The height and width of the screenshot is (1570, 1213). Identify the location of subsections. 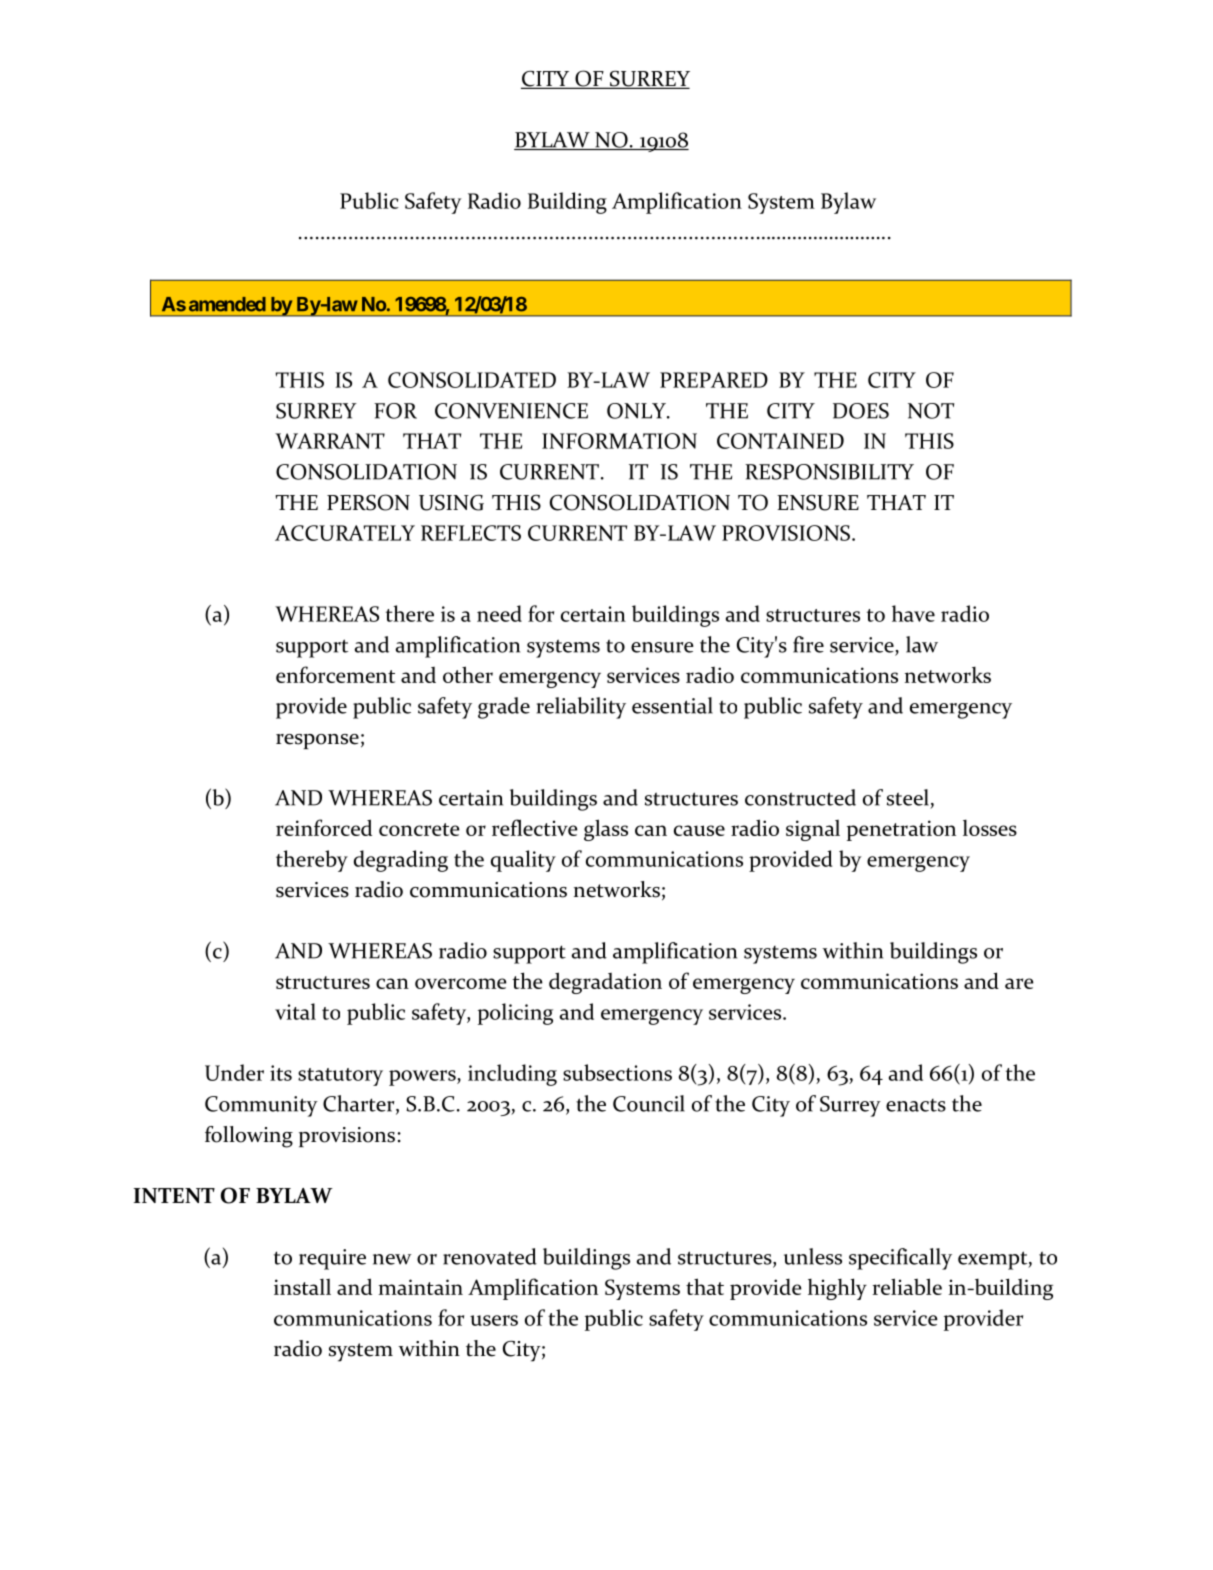
(617, 1072).
